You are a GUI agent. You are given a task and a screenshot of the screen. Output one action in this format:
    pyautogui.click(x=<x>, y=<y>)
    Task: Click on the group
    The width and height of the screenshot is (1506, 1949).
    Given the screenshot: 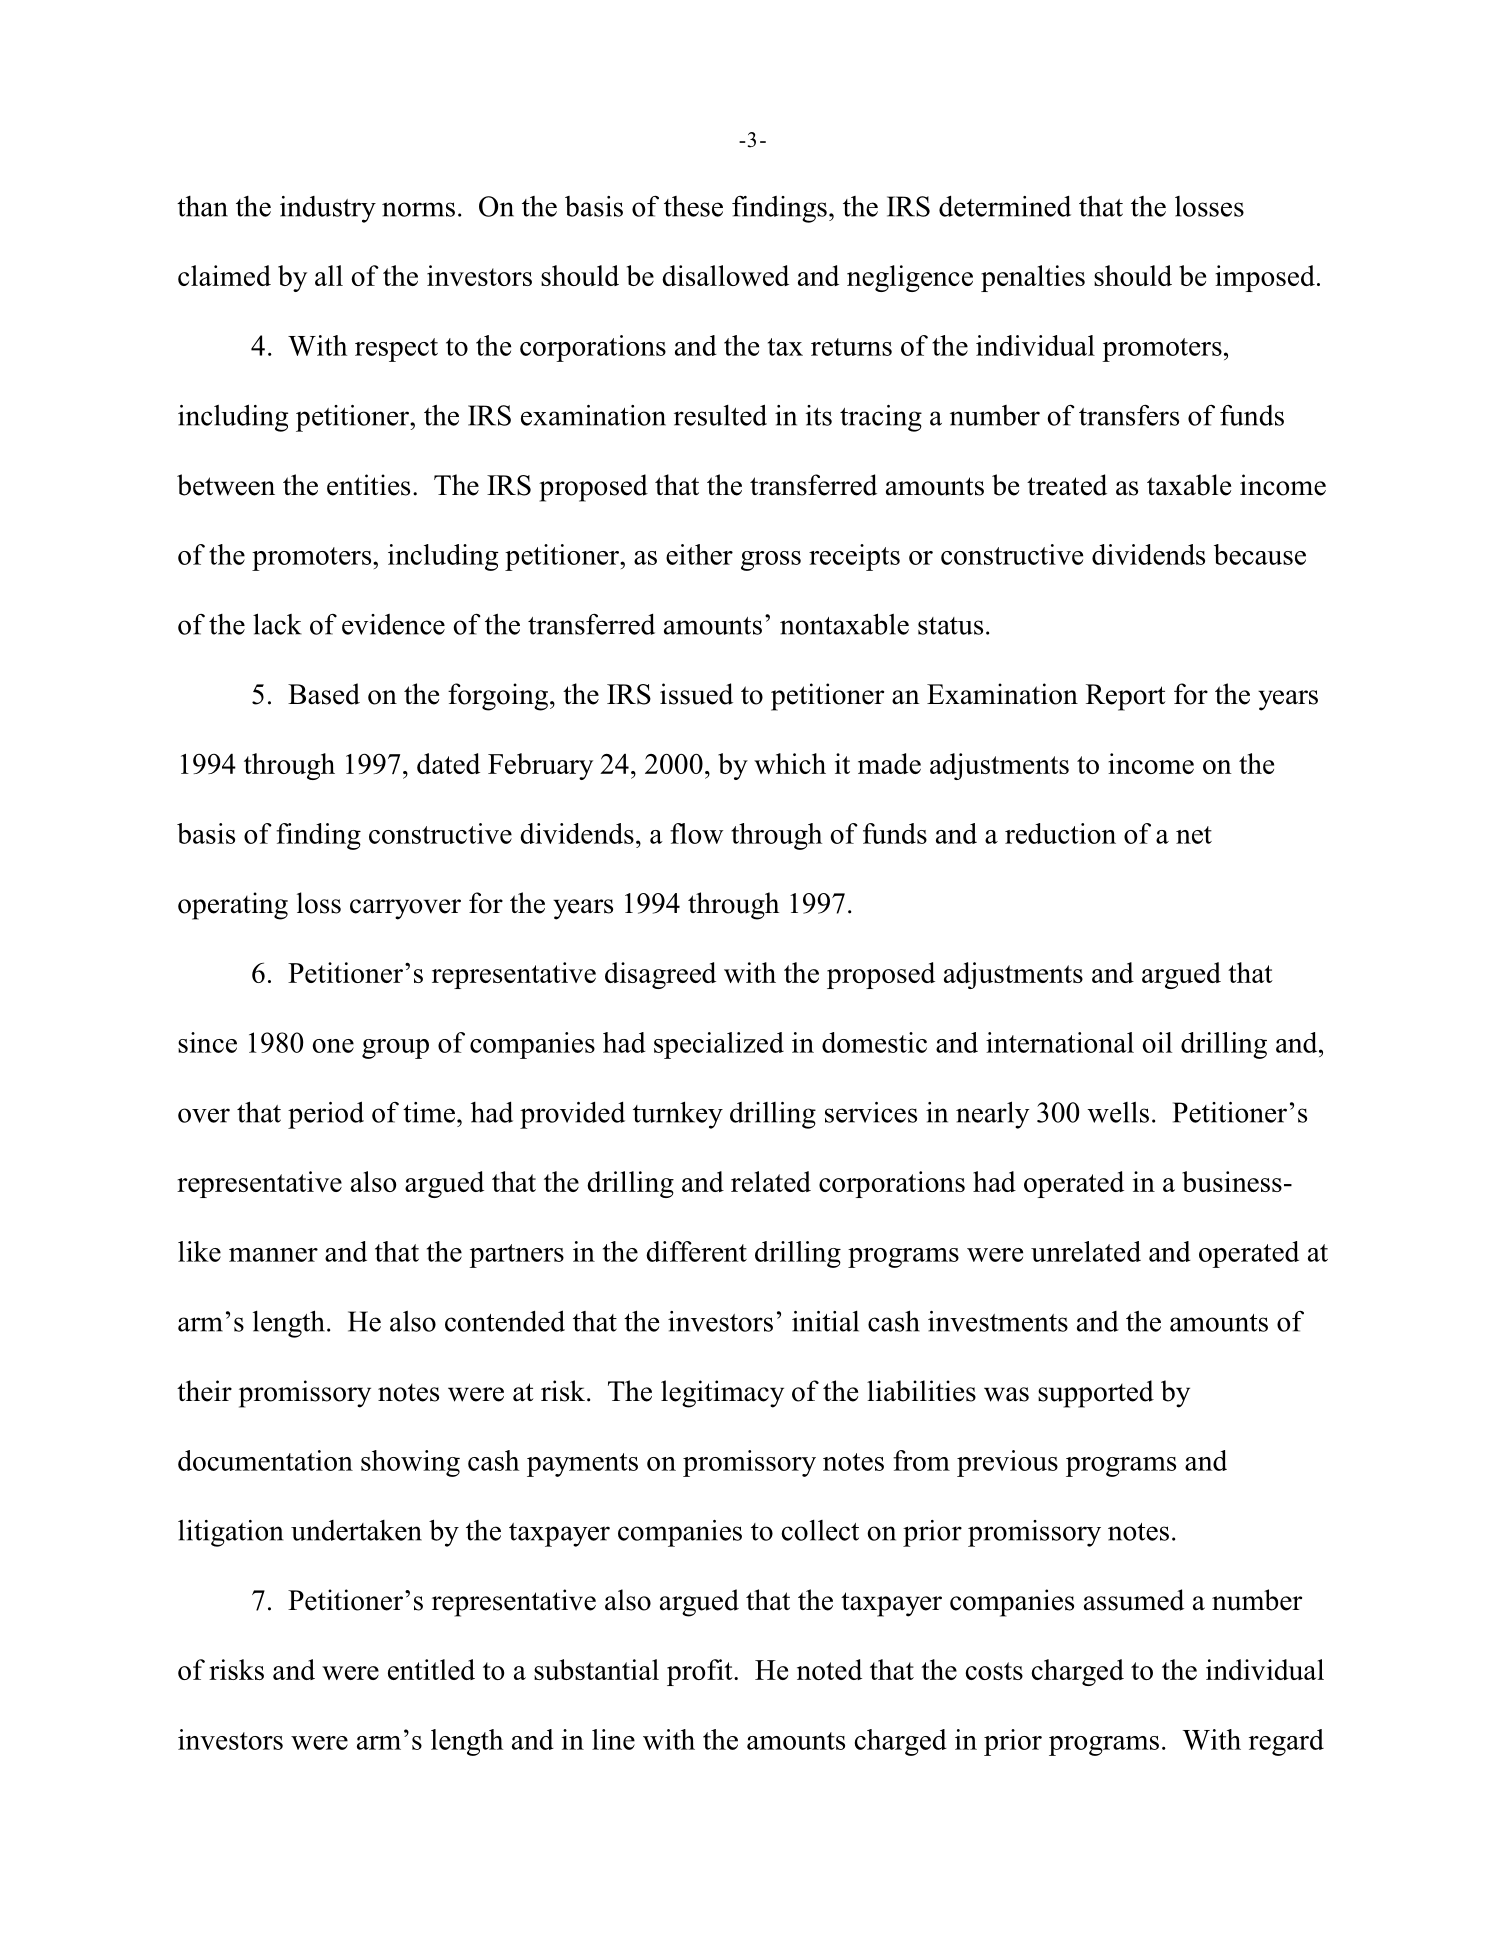 What is the action you would take?
    pyautogui.click(x=395, y=1049)
